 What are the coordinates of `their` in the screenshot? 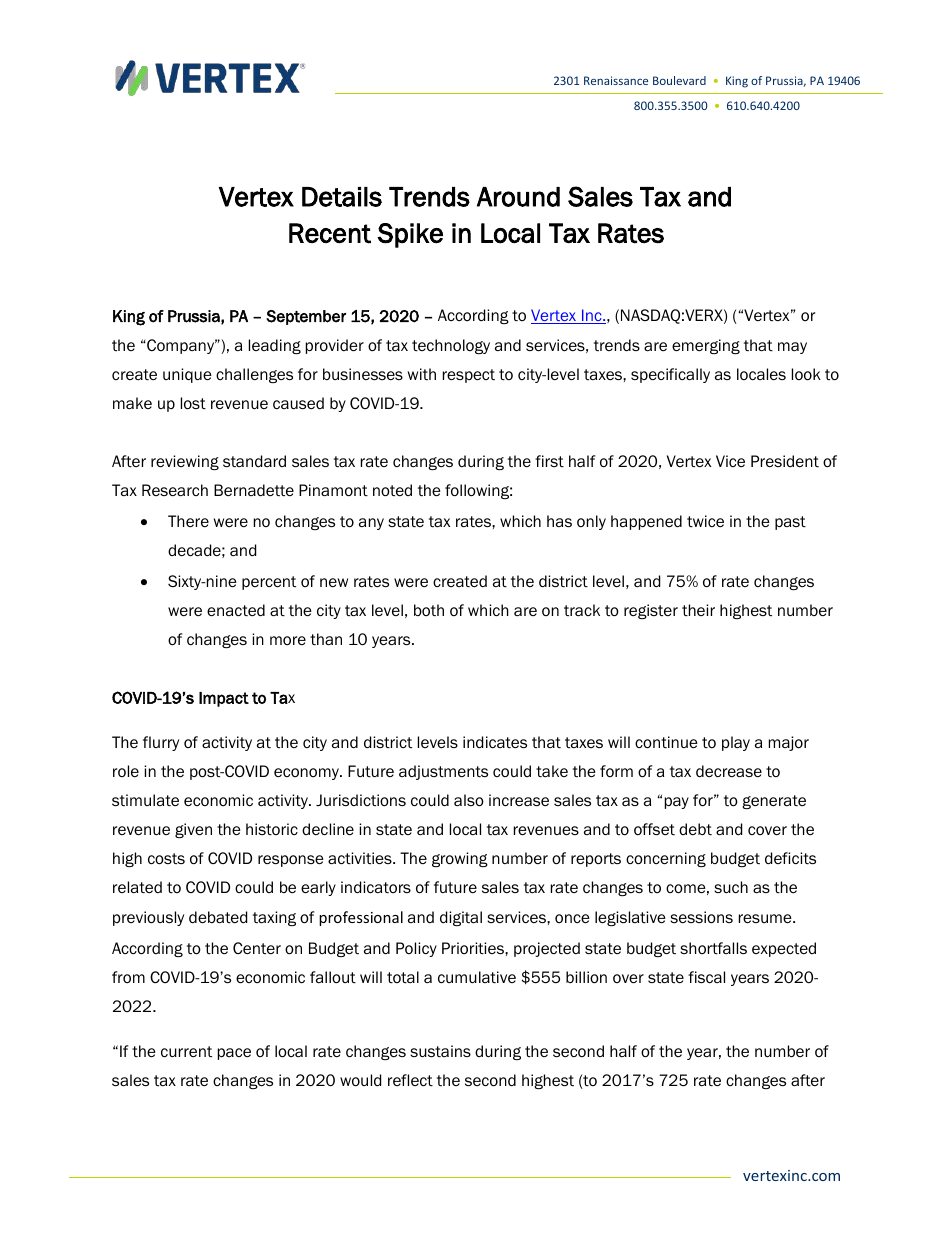 It's located at (698, 610).
